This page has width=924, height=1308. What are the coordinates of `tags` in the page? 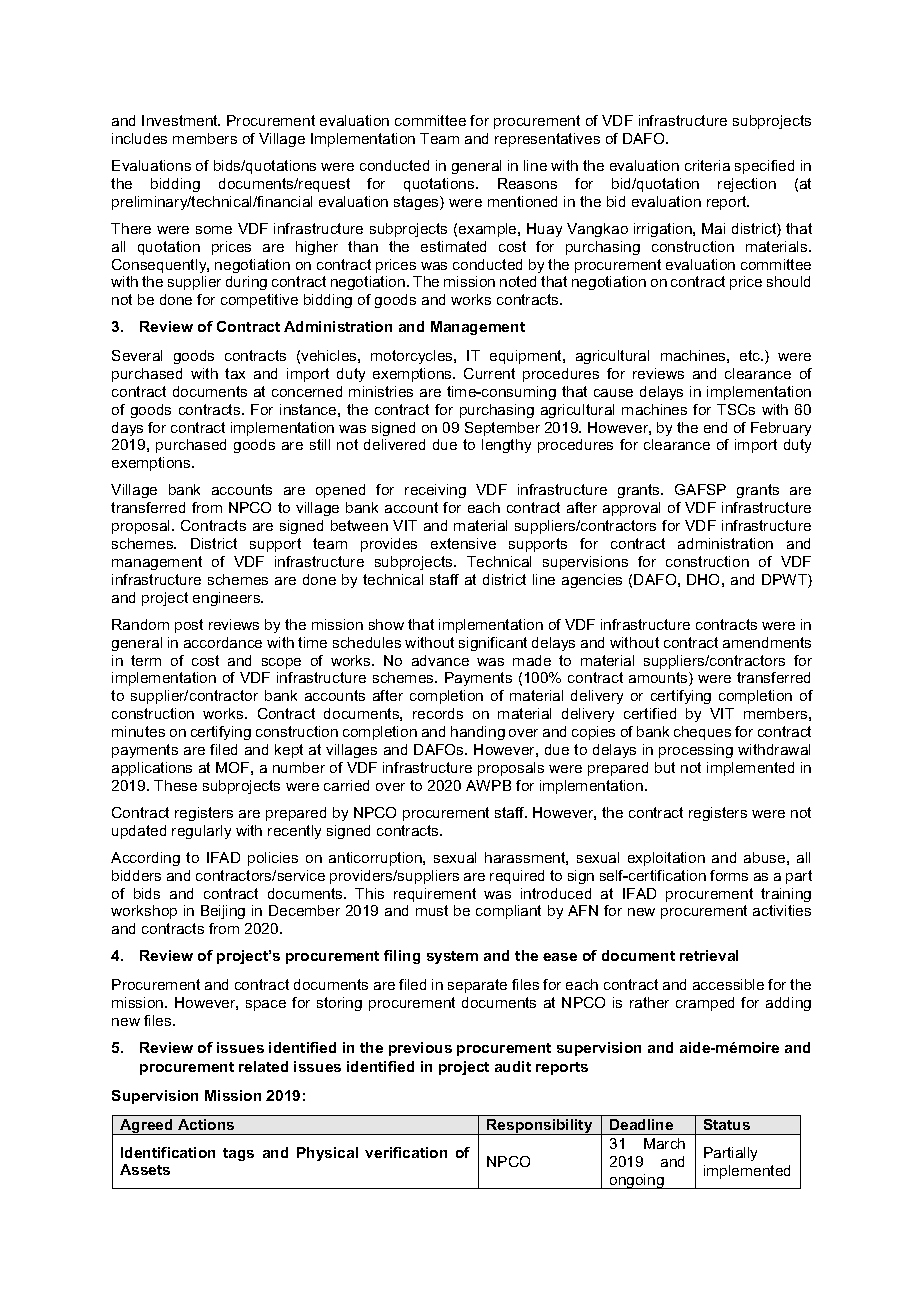 It's located at (238, 1154).
